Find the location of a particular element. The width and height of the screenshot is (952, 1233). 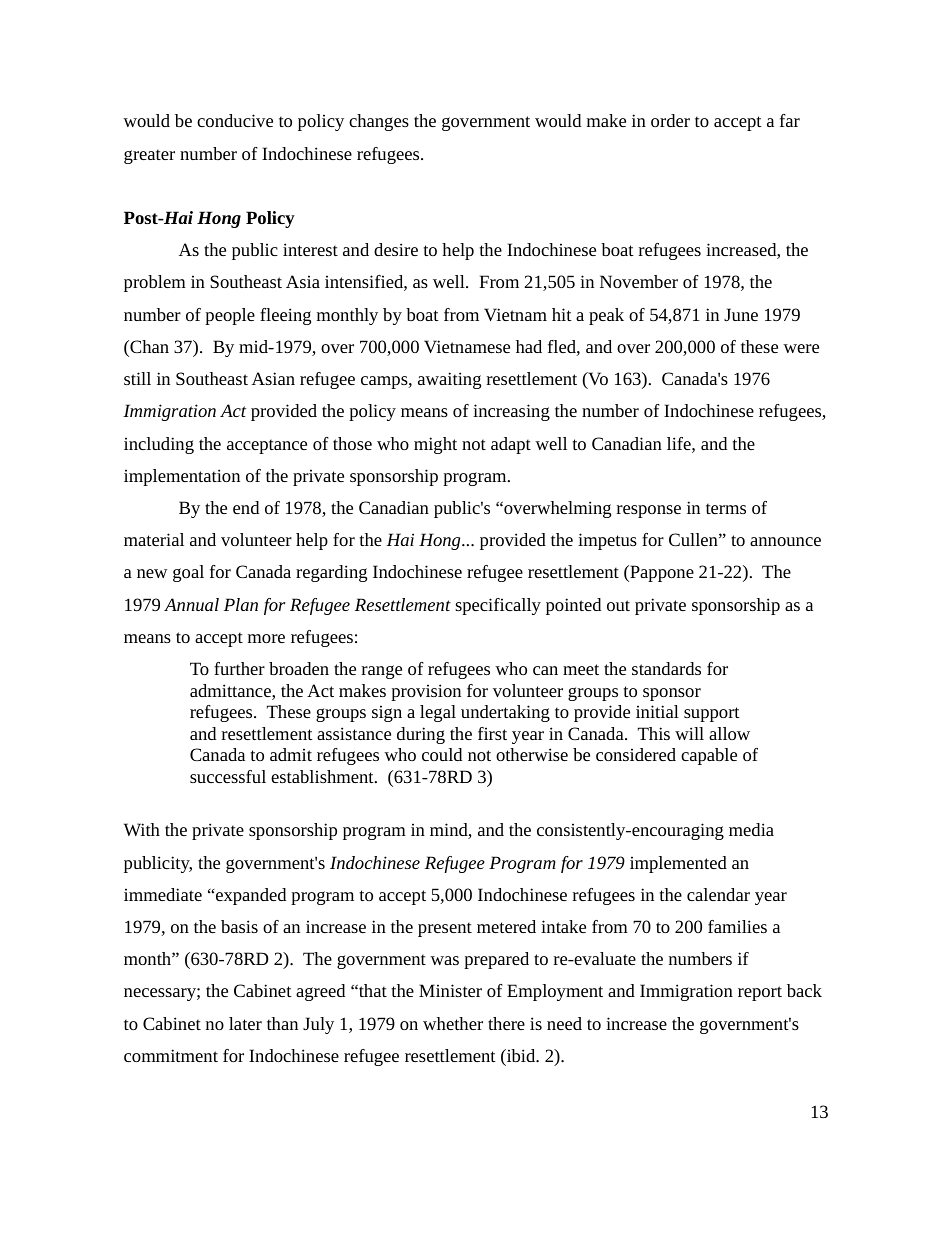

desire is located at coordinates (396, 249).
